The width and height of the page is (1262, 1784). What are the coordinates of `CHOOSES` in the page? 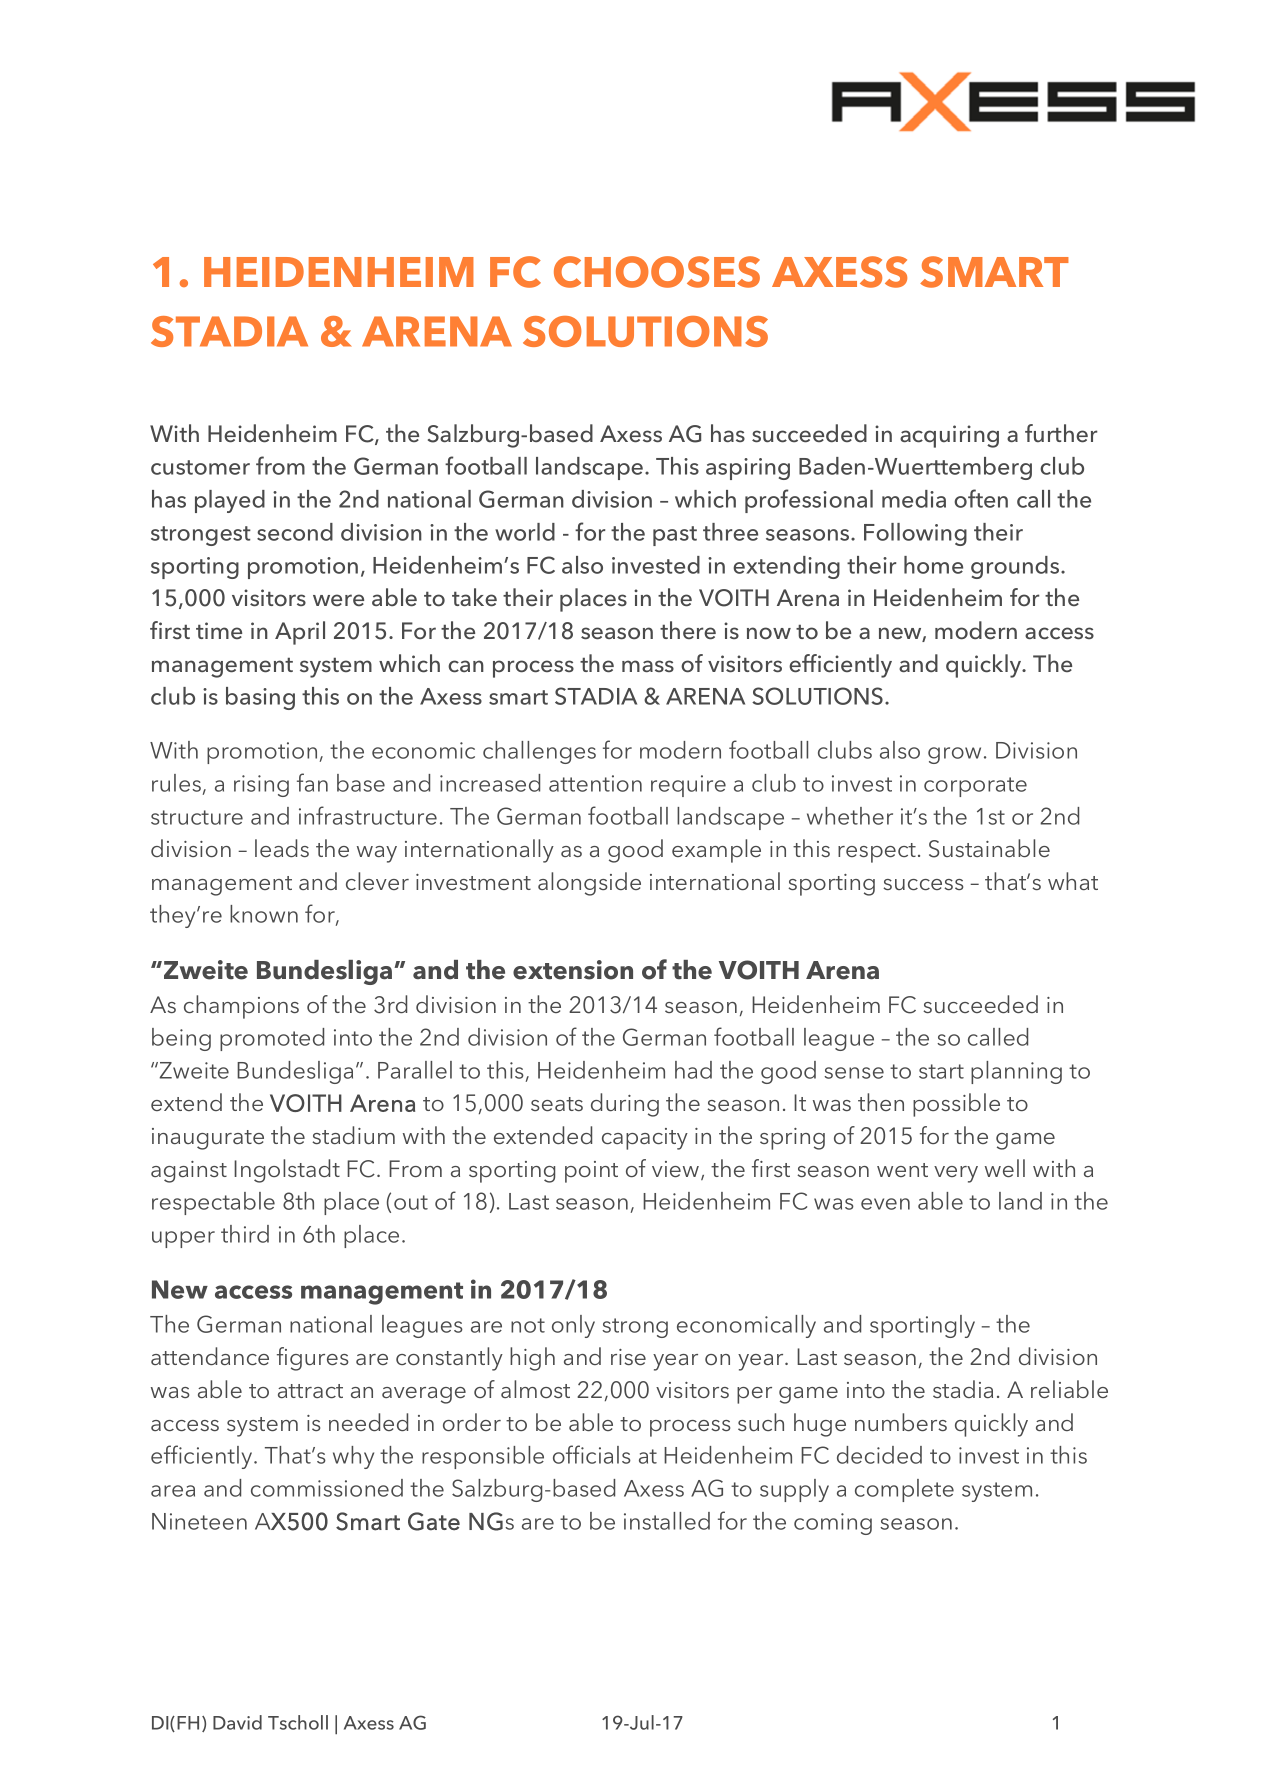 It's located at (657, 272).
